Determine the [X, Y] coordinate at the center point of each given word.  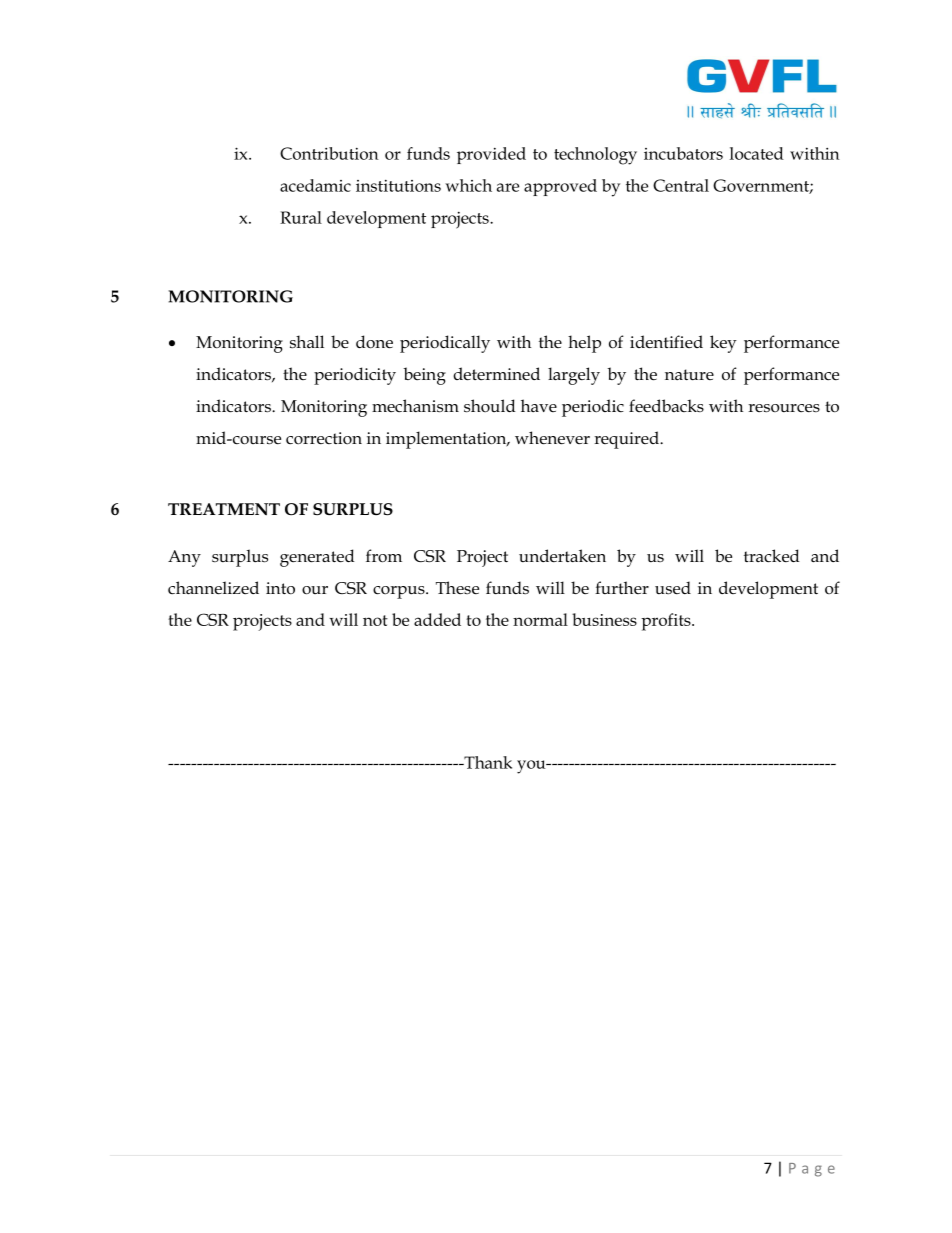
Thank [487, 762]
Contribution [329, 153]
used [673, 588]
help [584, 344]
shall [307, 341]
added [437, 619]
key [723, 344]
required [627, 440]
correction [324, 438]
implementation [447, 440]
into [280, 588]
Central [681, 185]
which [468, 185]
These [457, 588]
